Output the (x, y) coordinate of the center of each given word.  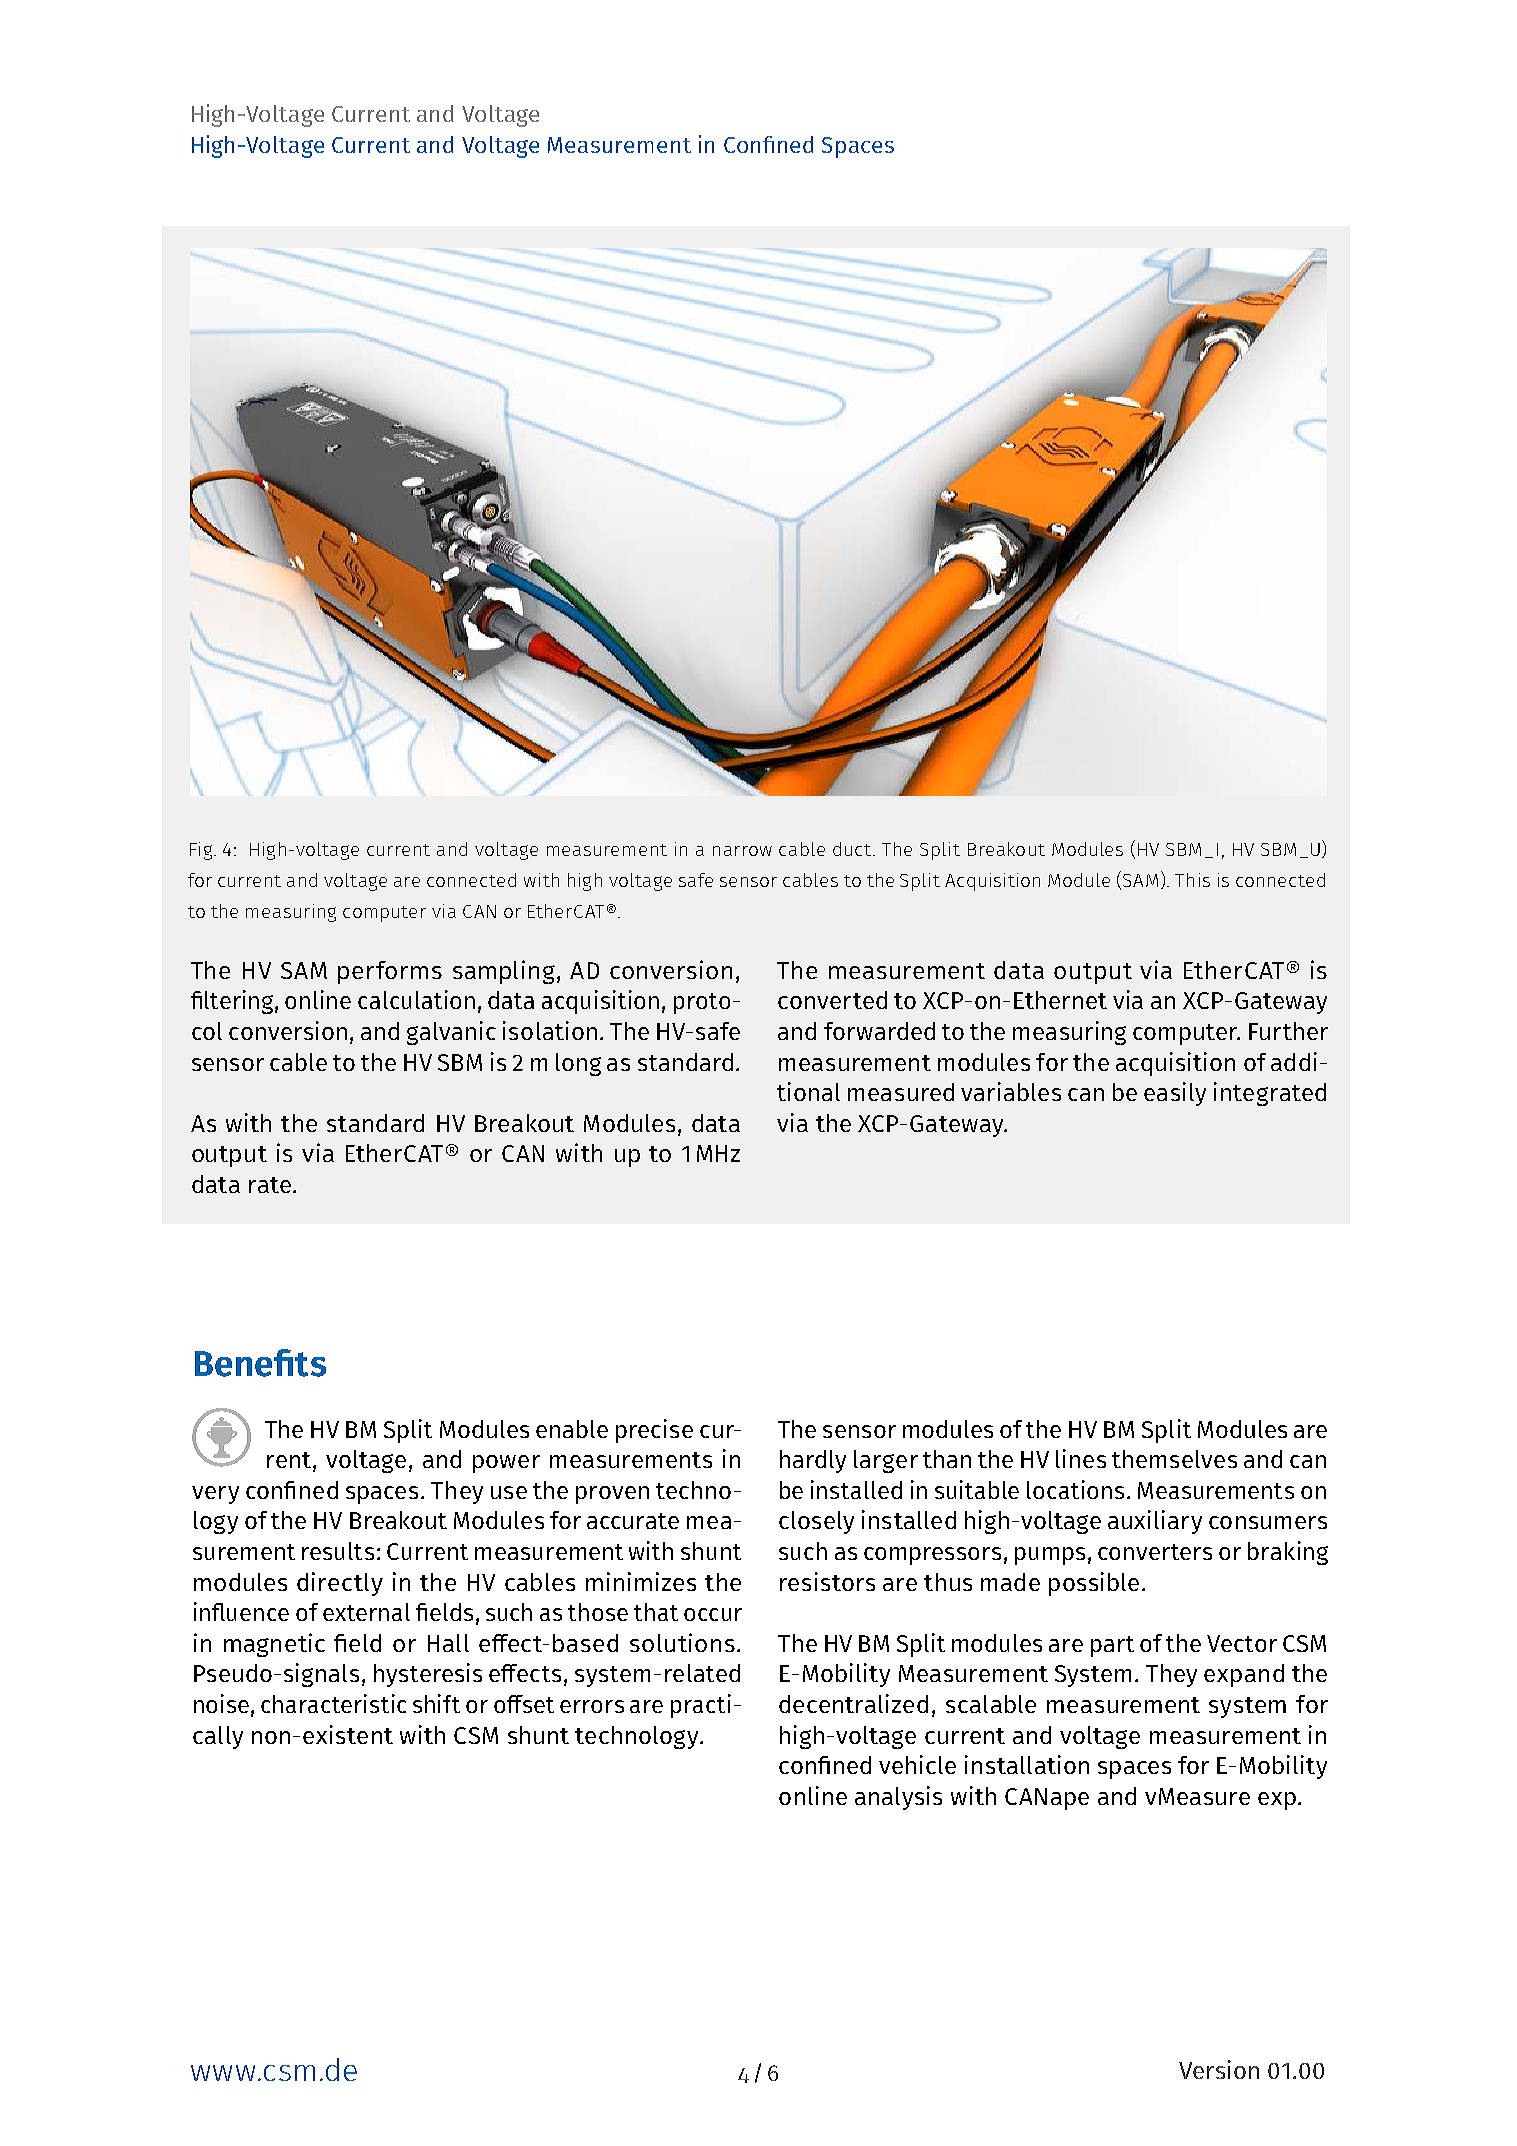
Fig (202, 851)
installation (1027, 1764)
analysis (898, 1798)
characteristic (333, 1703)
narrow (742, 851)
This (1192, 880)
